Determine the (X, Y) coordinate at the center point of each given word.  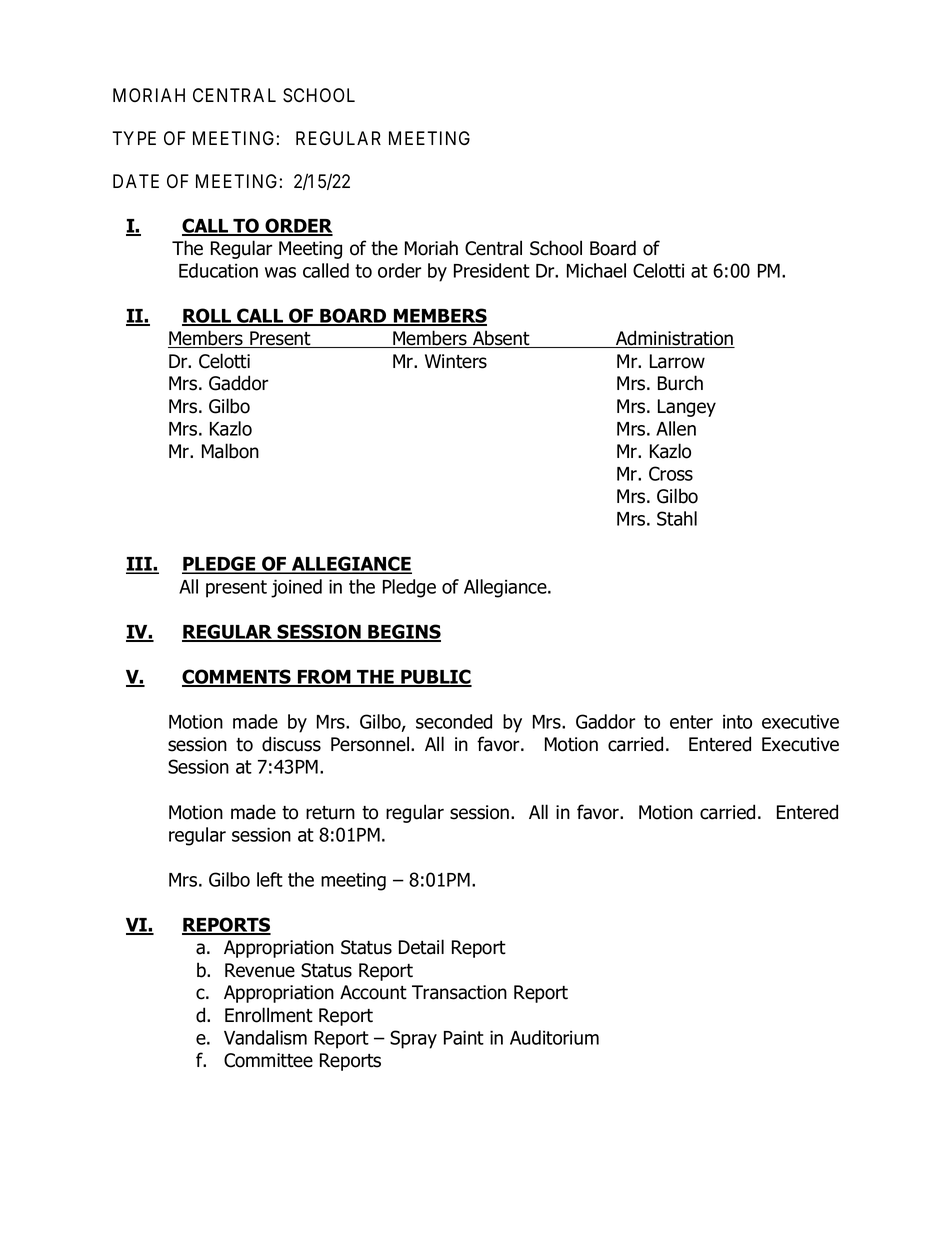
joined (296, 588)
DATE (136, 181)
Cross (671, 473)
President (492, 270)
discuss (291, 744)
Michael (596, 270)
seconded (454, 721)
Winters (456, 361)
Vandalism (265, 1037)
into (737, 721)
